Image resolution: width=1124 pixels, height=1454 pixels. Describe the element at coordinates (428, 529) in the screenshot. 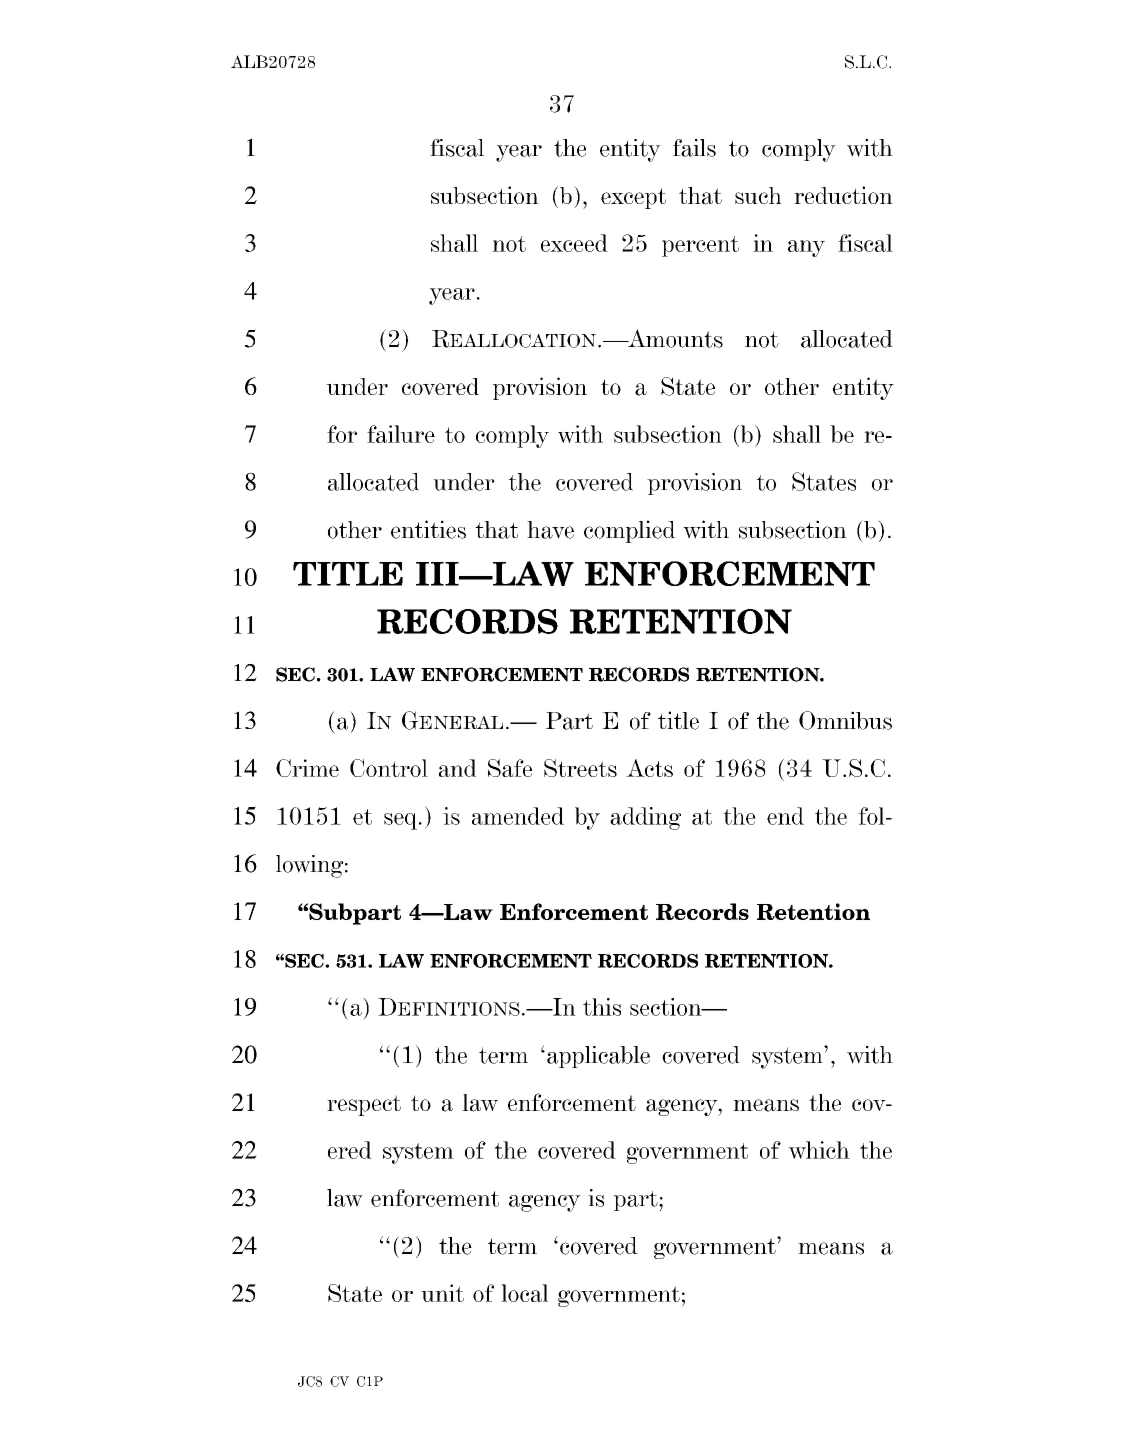

I see `entities` at that location.
